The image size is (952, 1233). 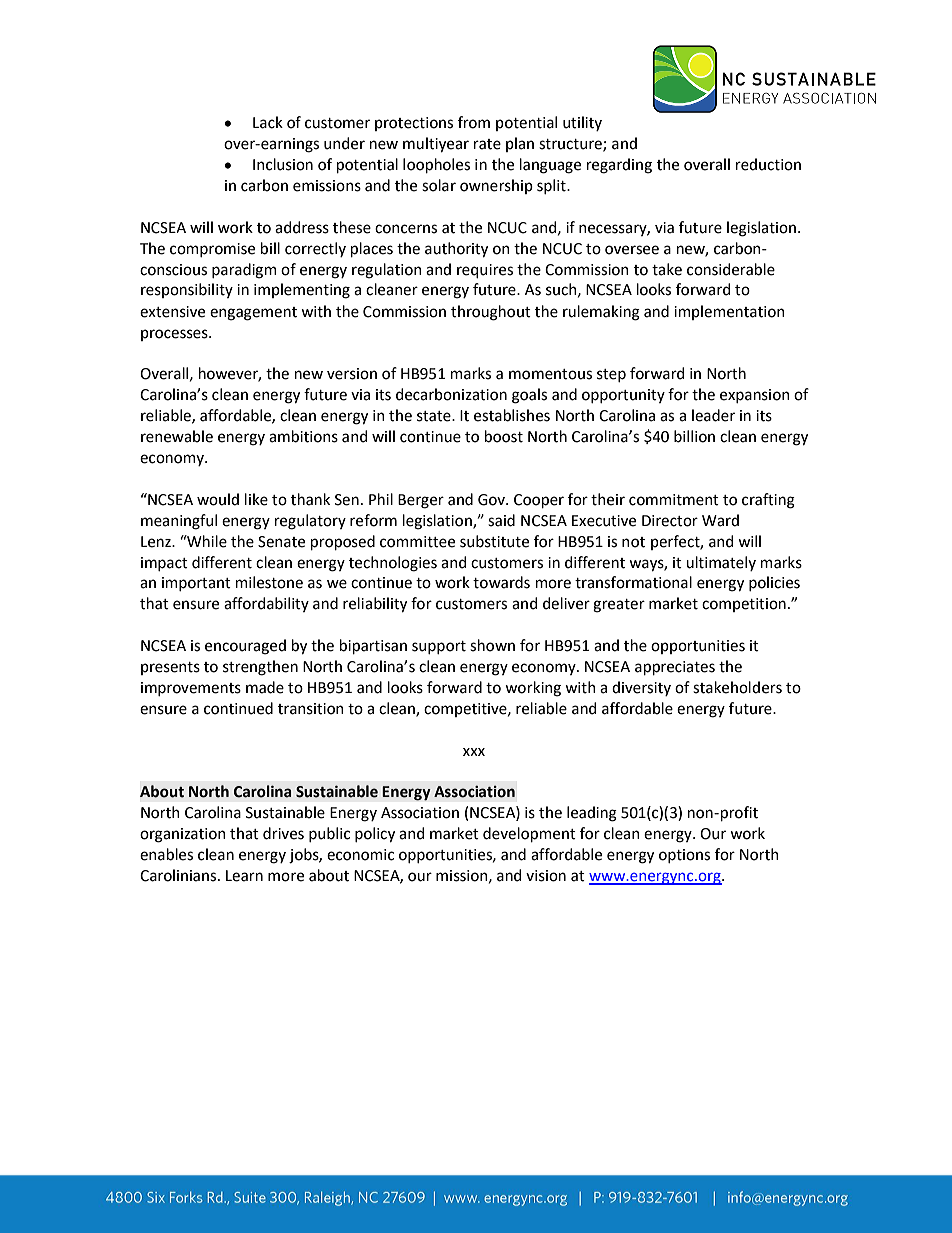 I want to click on Learn, so click(x=244, y=876).
